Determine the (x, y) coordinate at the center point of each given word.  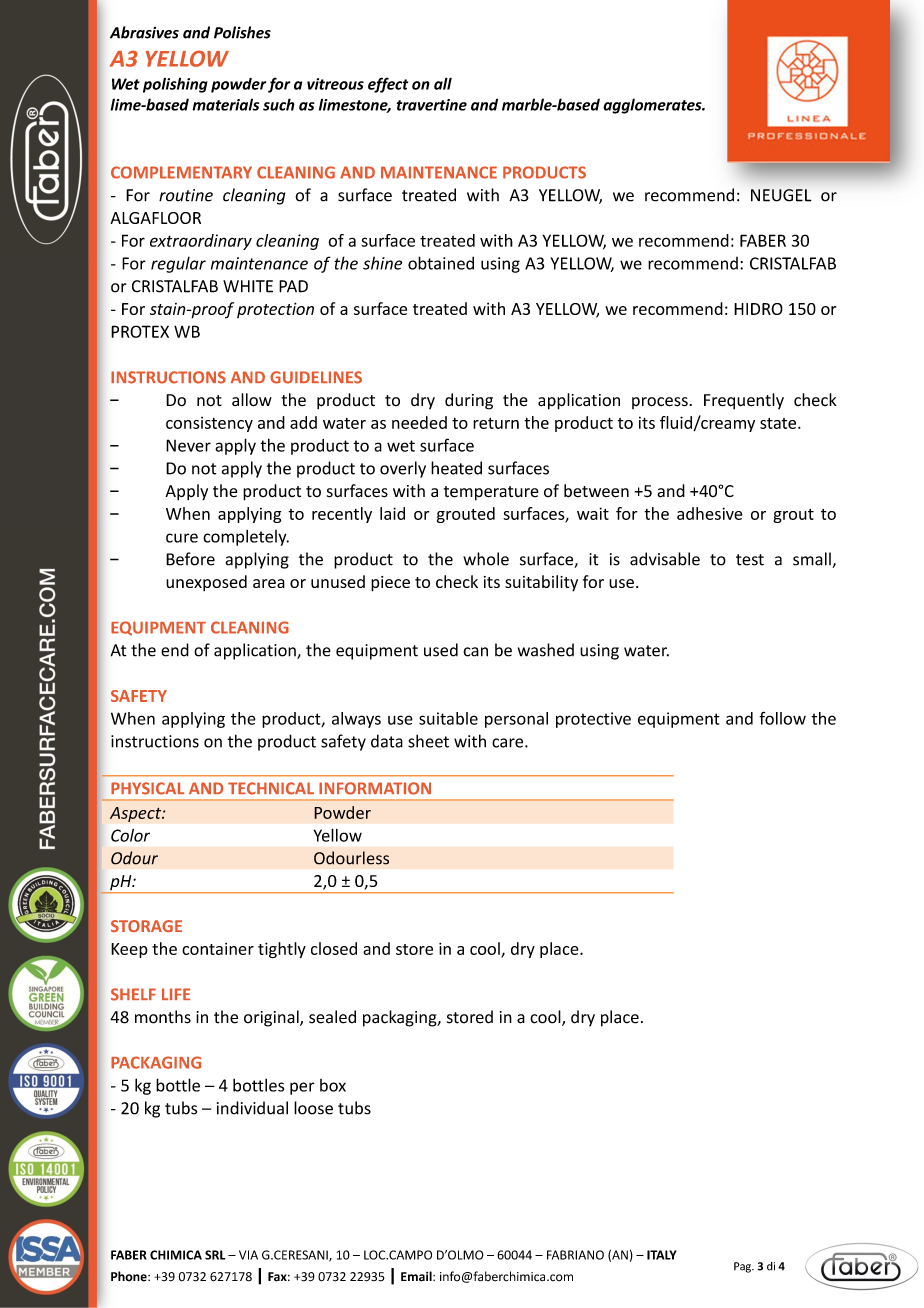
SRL (215, 1255)
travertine (432, 105)
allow (252, 400)
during (469, 401)
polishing (175, 85)
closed (334, 948)
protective (593, 720)
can (475, 652)
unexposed (206, 583)
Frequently (744, 401)
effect (388, 85)
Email (417, 1276)
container (218, 949)
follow (782, 718)
